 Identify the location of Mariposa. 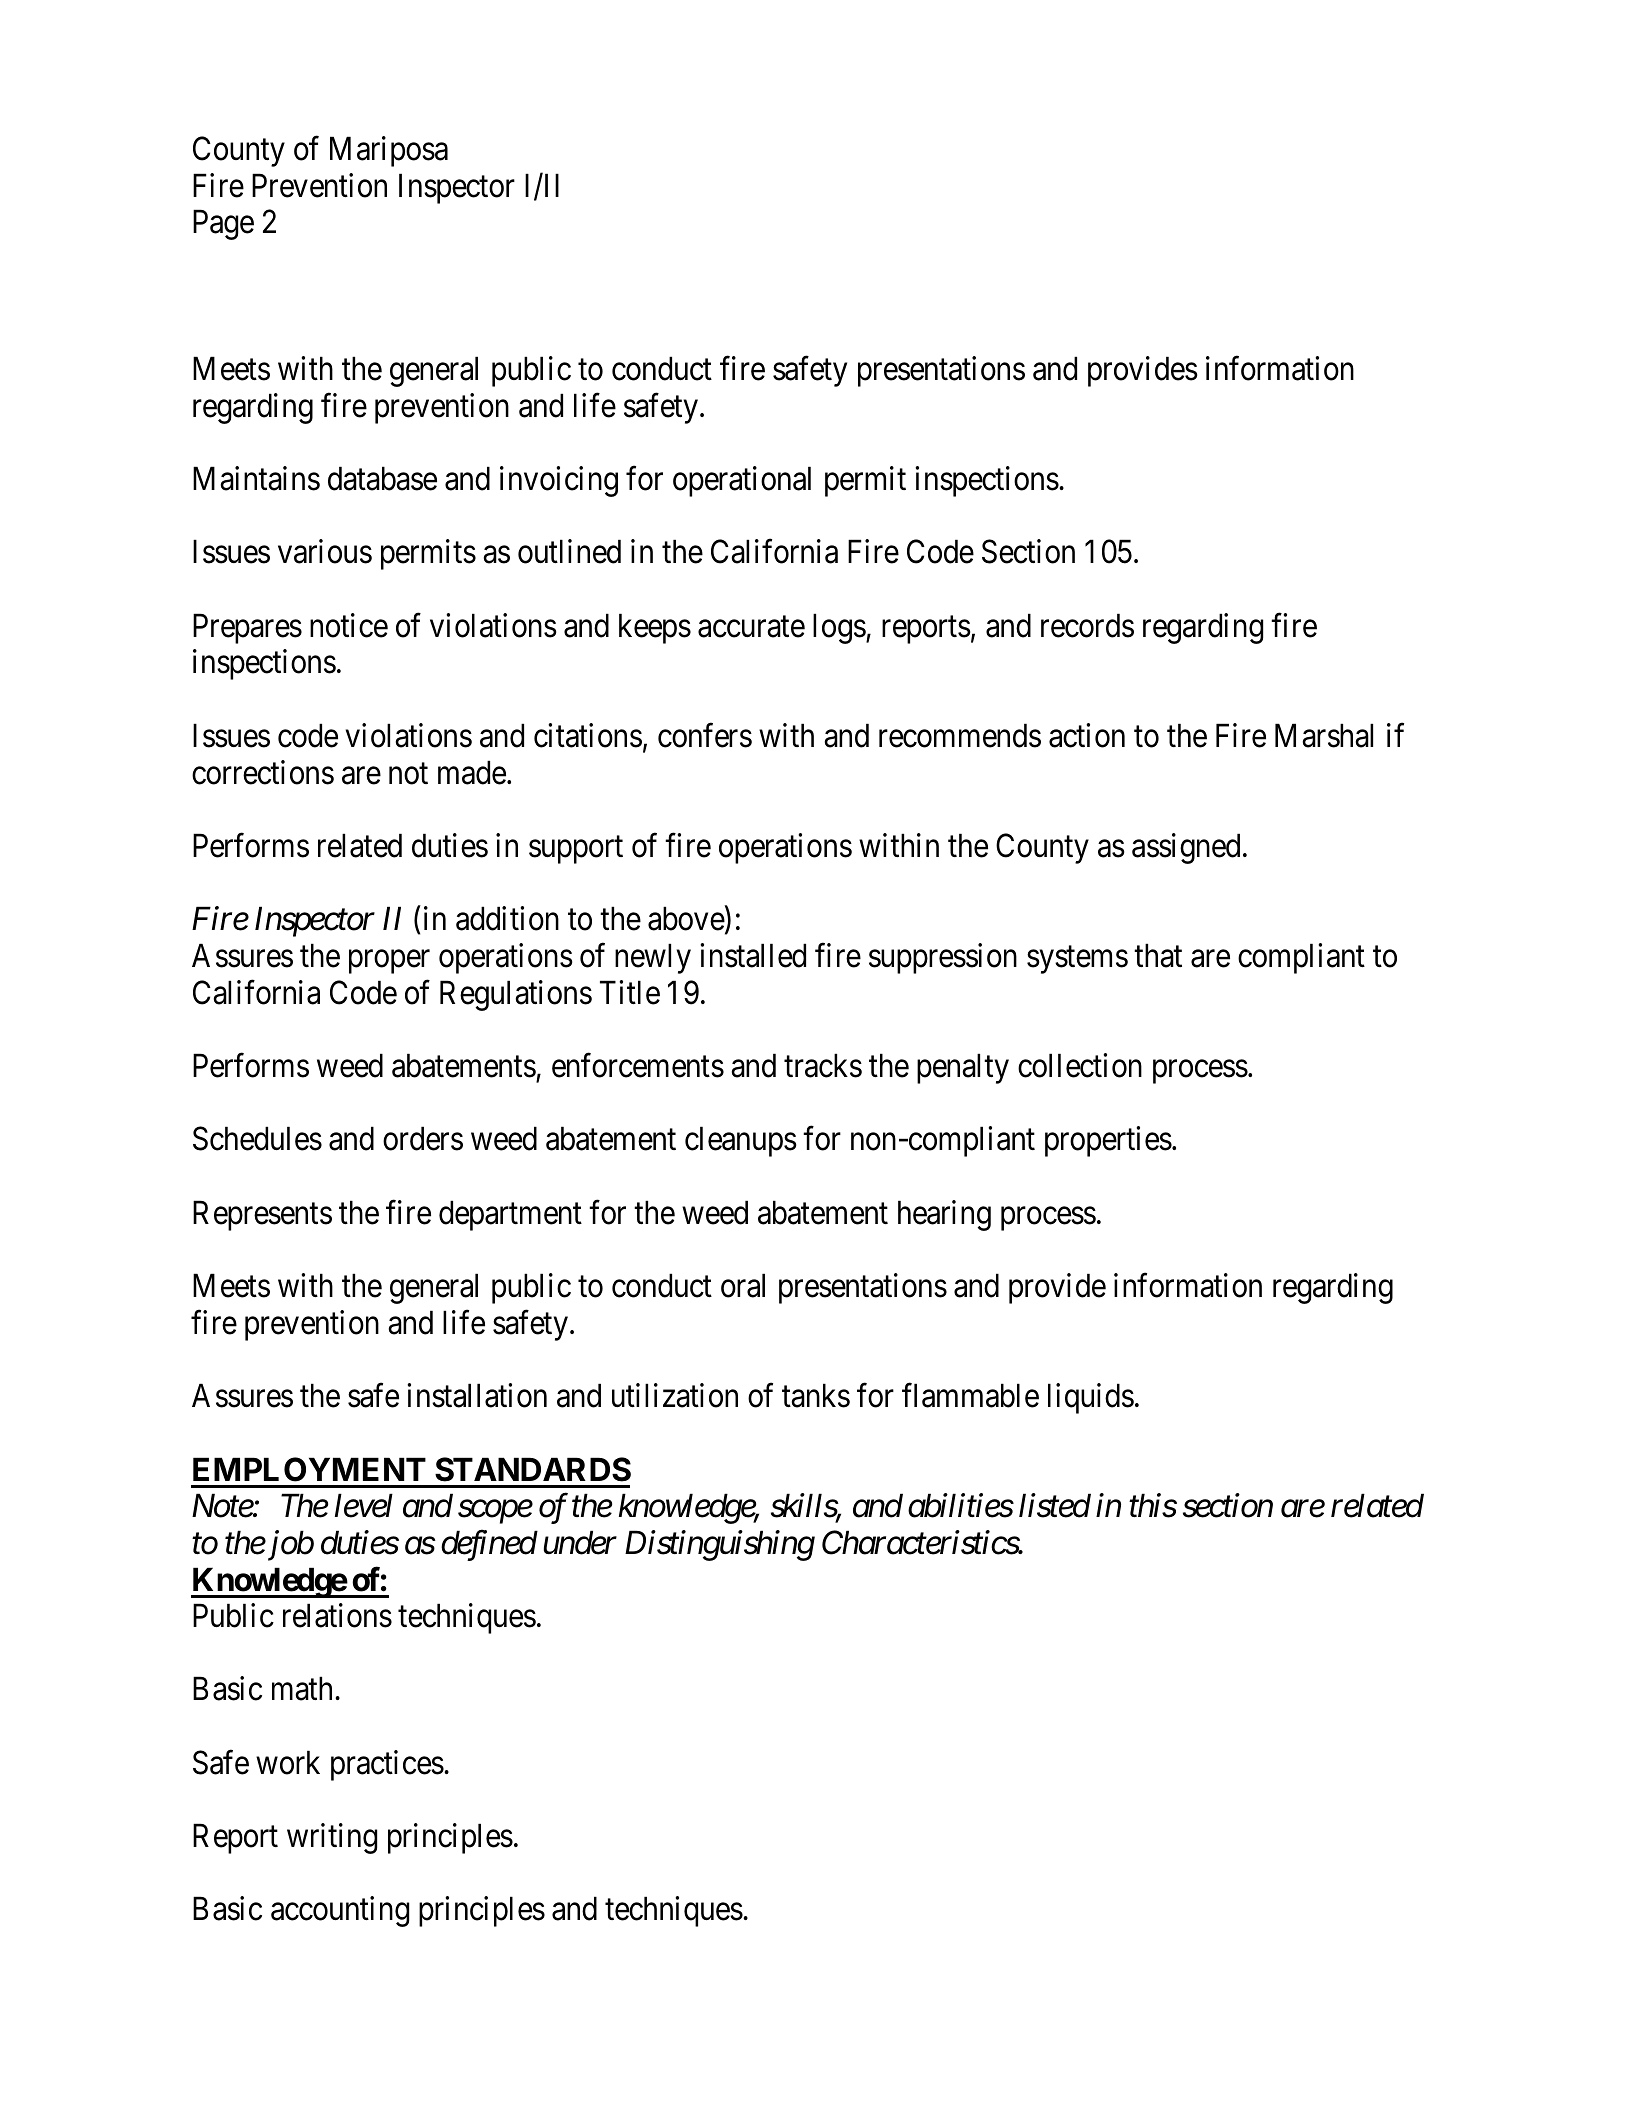
(389, 151).
